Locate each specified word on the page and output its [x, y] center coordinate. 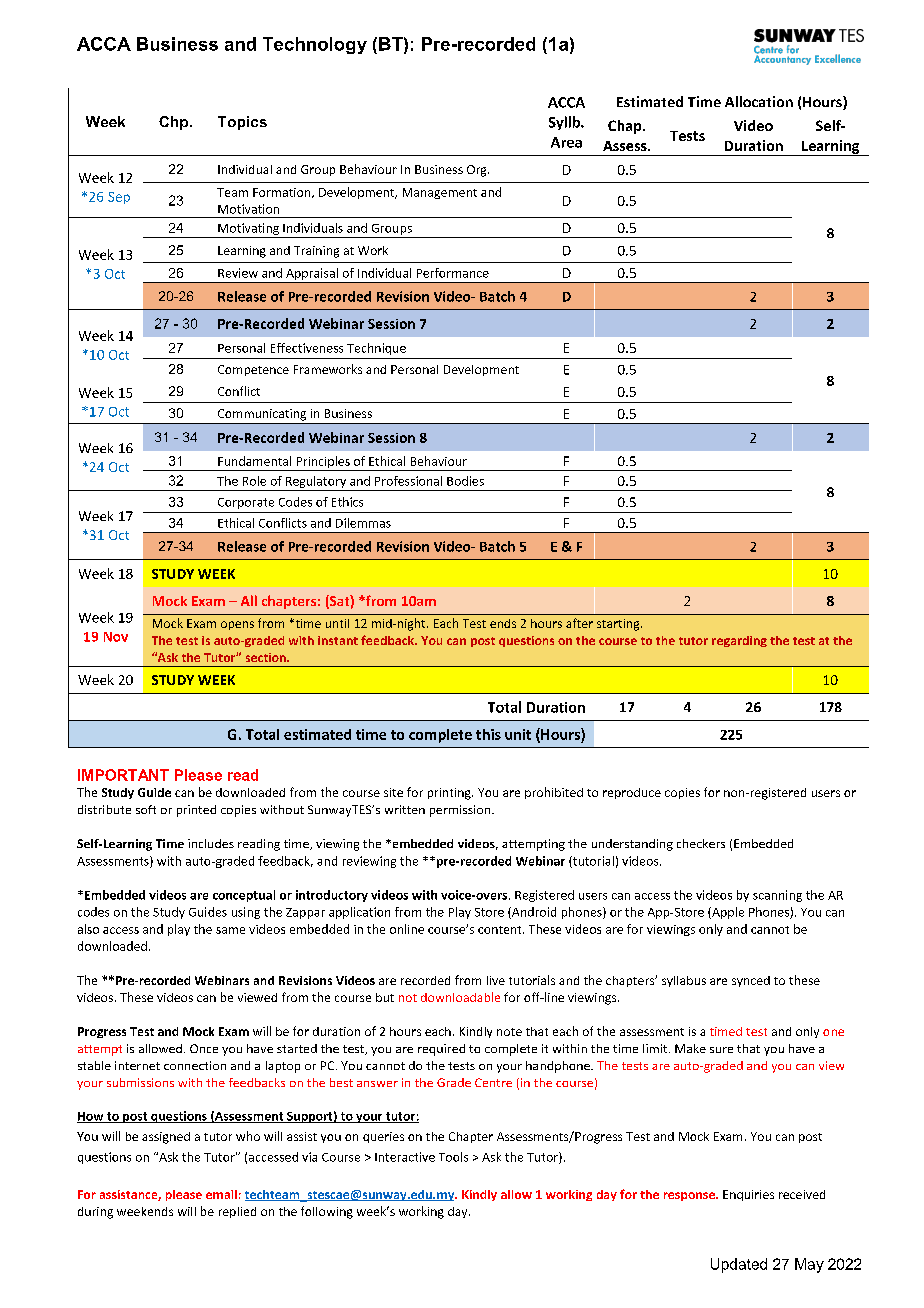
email [221, 1194]
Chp [175, 123]
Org [478, 171]
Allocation [759, 101]
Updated [739, 1265]
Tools [453, 1157]
